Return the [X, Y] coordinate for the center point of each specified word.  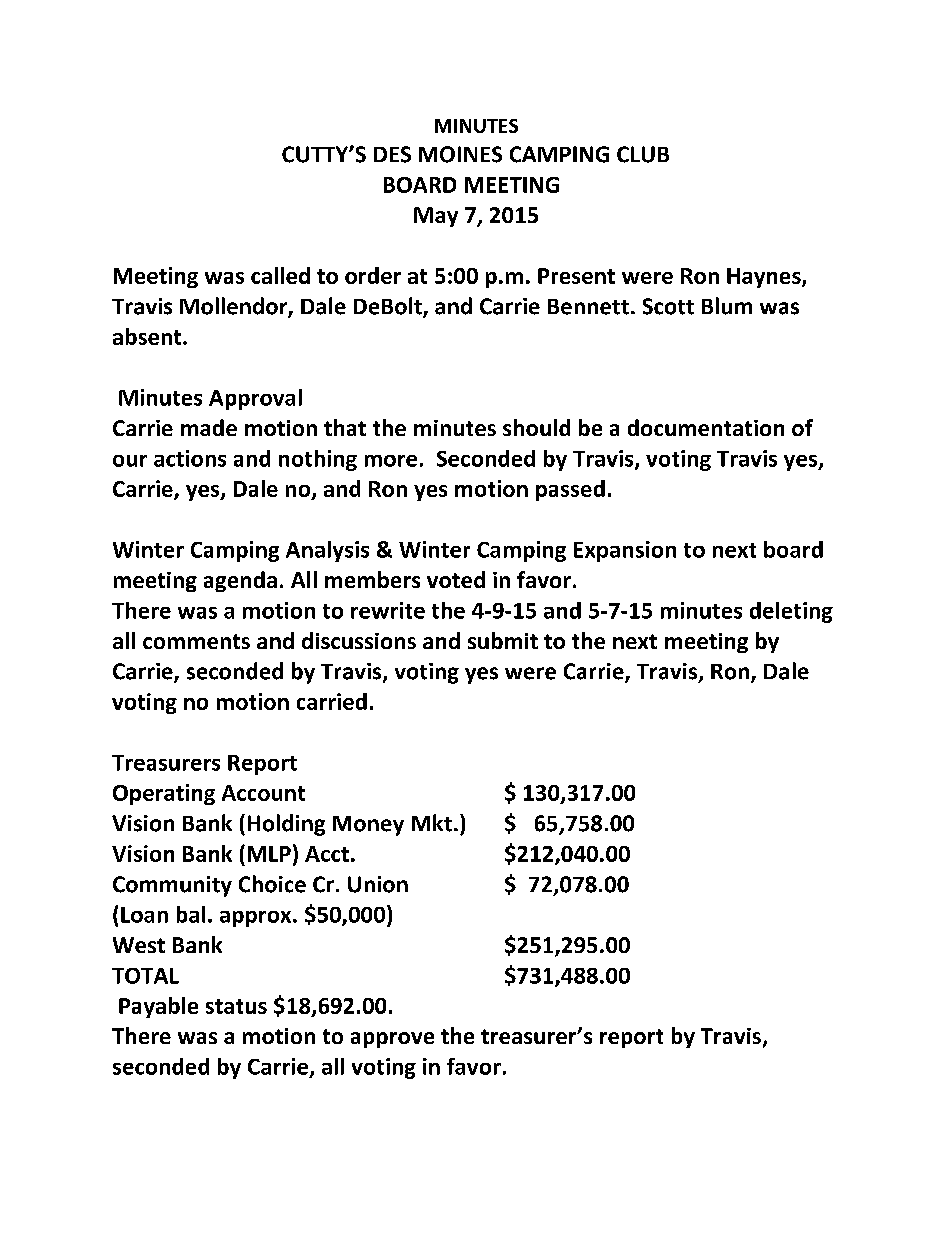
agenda [240, 581]
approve [392, 1040]
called [280, 275]
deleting [791, 612]
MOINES [460, 154]
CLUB [643, 154]
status [236, 1006]
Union [378, 884]
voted [456, 579]
